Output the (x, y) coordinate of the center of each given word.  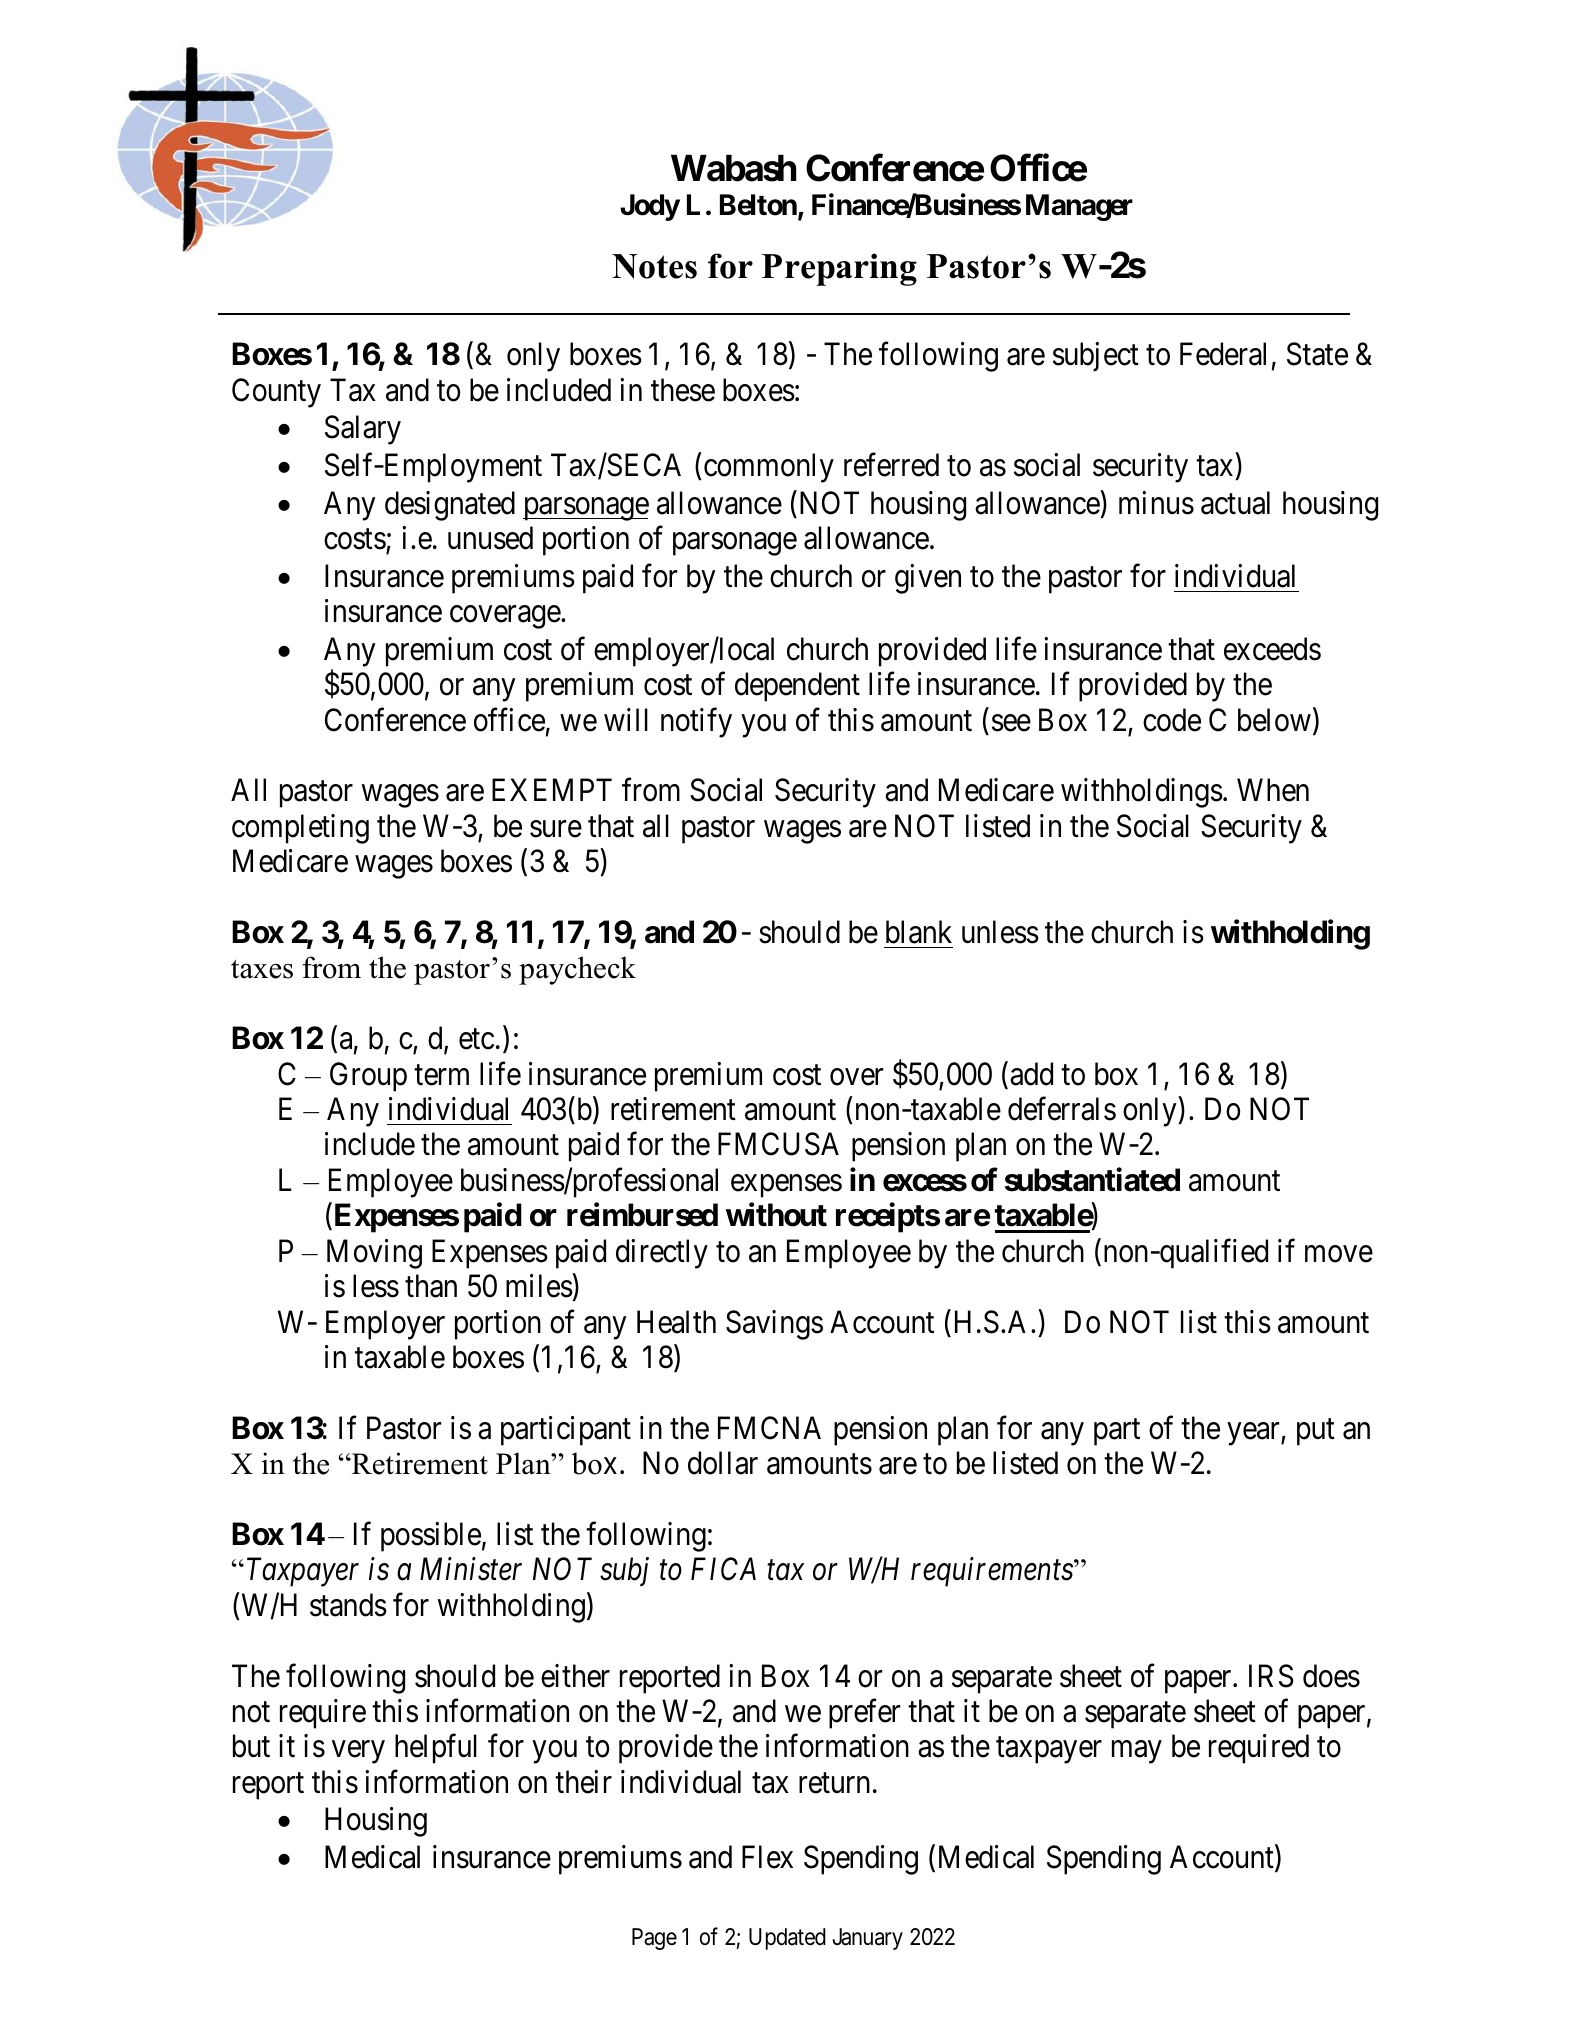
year (1255, 1434)
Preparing (839, 269)
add (1031, 1074)
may (1137, 1752)
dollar (723, 1463)
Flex (767, 1857)
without (776, 1215)
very (358, 1752)
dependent (797, 687)
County (276, 393)
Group (368, 1077)
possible (431, 1537)
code (1172, 720)
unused (490, 538)
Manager (1079, 207)
